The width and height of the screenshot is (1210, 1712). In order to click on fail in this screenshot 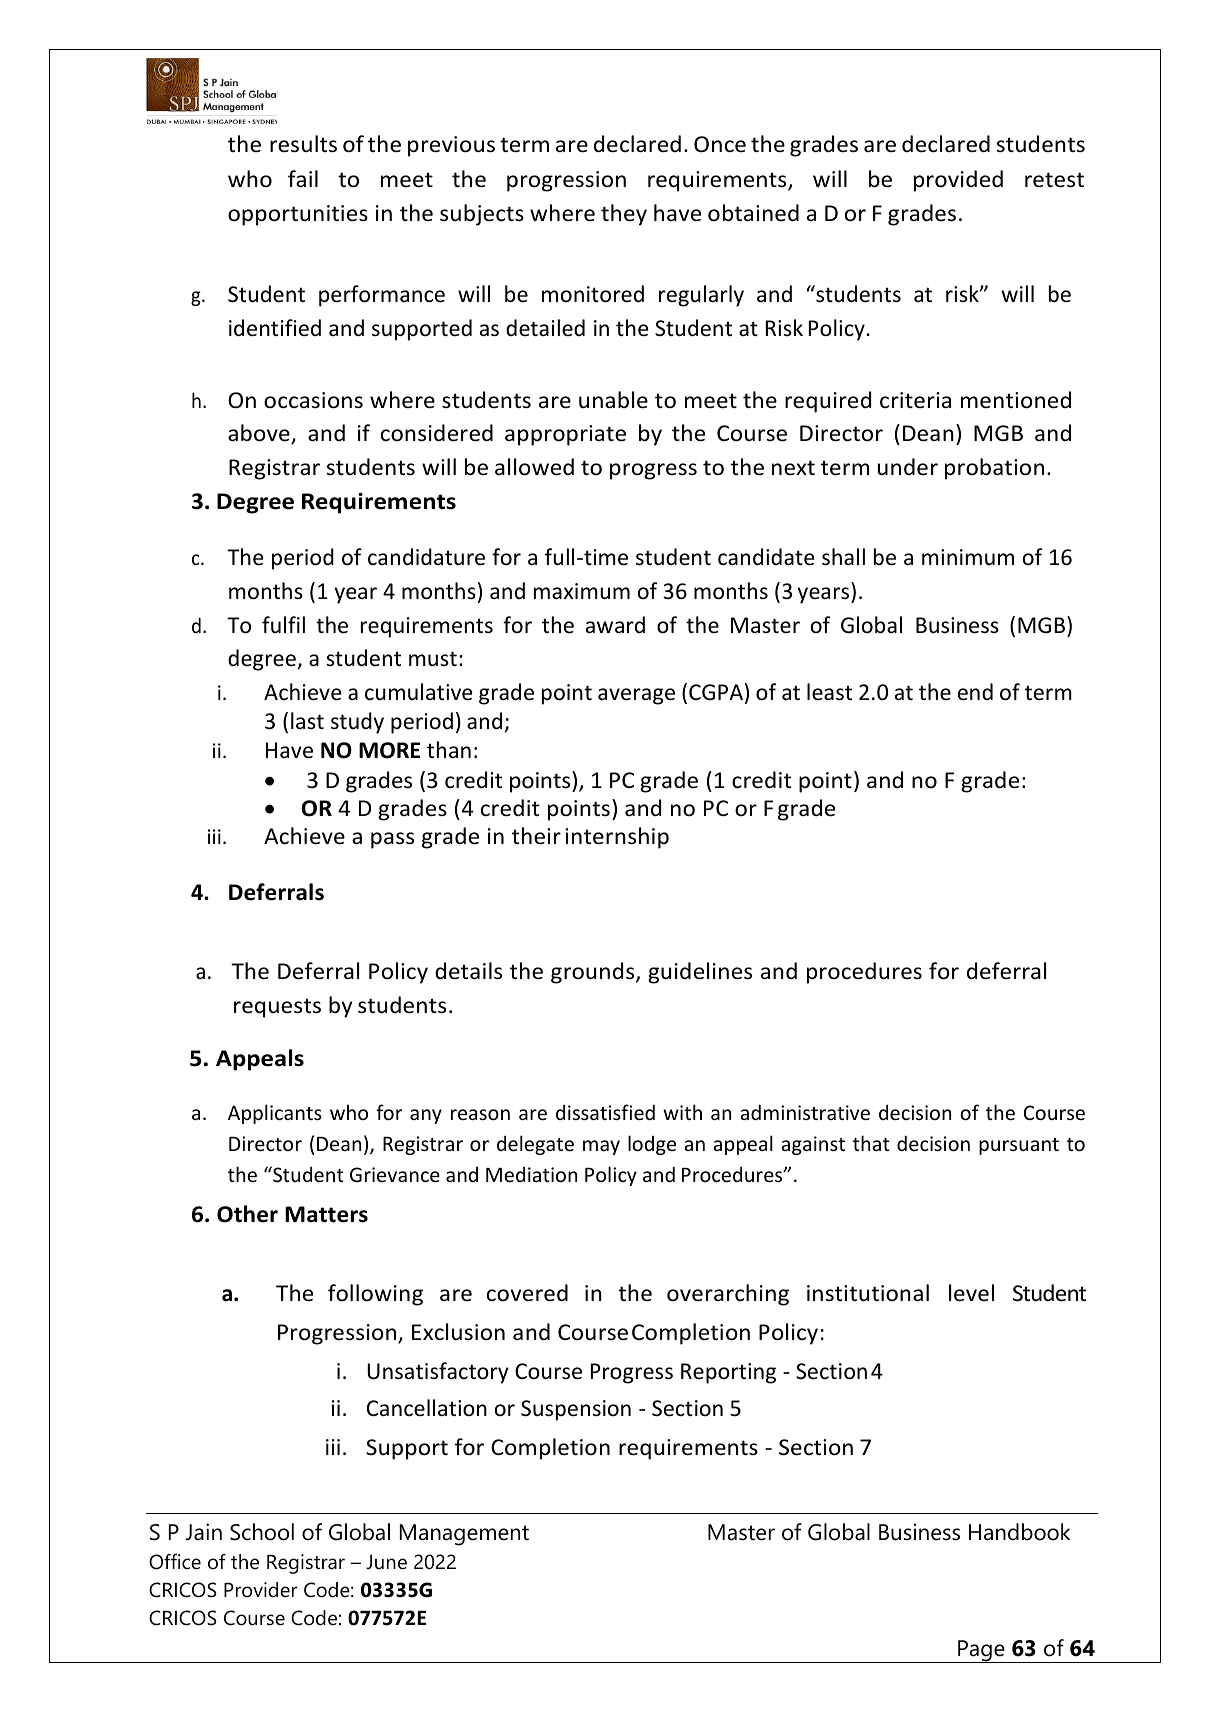, I will do `click(303, 178)`.
